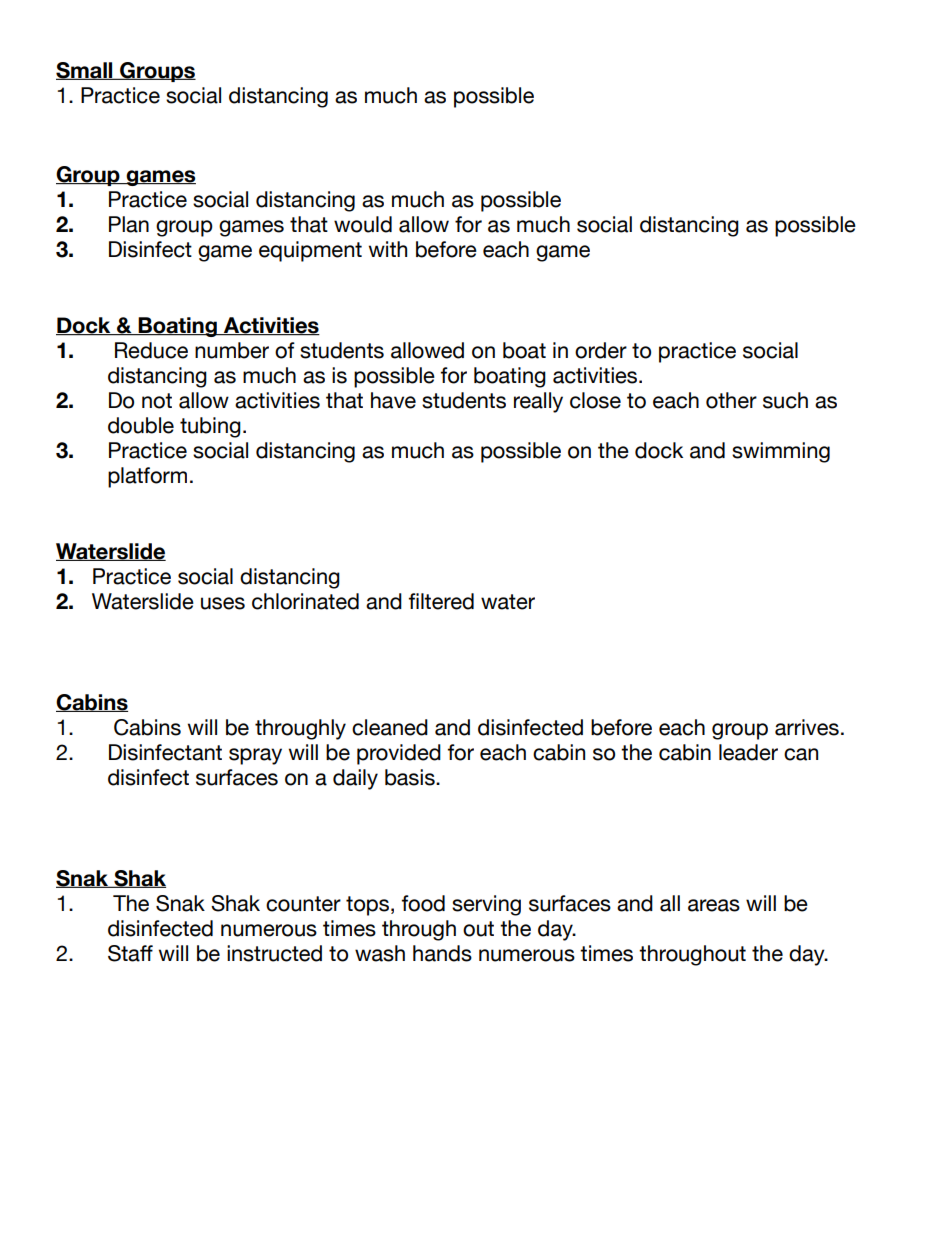 This document has height=1233, width=952. I want to click on hands, so click(442, 953).
